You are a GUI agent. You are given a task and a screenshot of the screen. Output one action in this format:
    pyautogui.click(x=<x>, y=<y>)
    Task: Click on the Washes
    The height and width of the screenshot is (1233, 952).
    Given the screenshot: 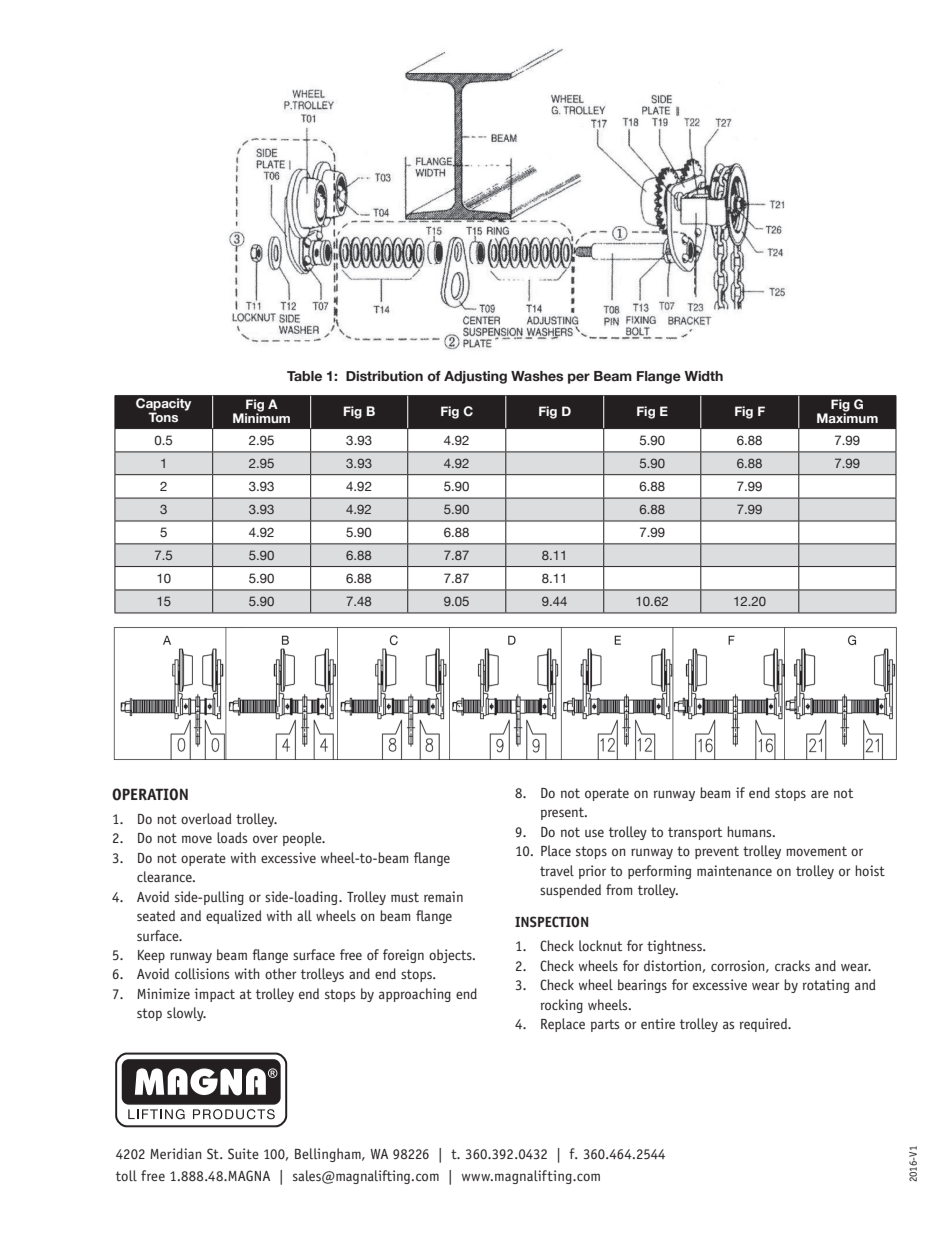 What is the action you would take?
    pyautogui.click(x=537, y=376)
